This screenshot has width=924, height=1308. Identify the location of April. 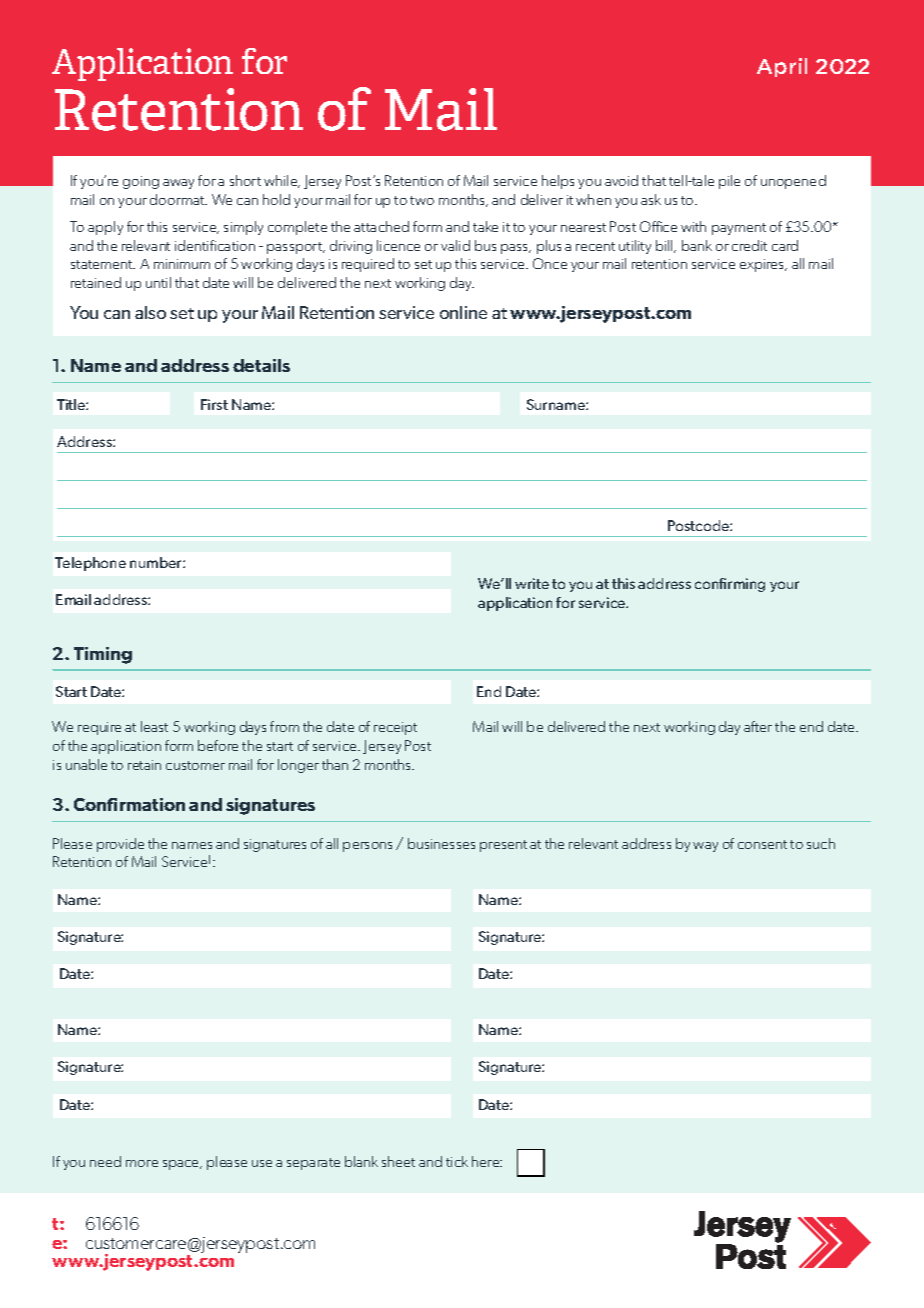
(782, 67).
